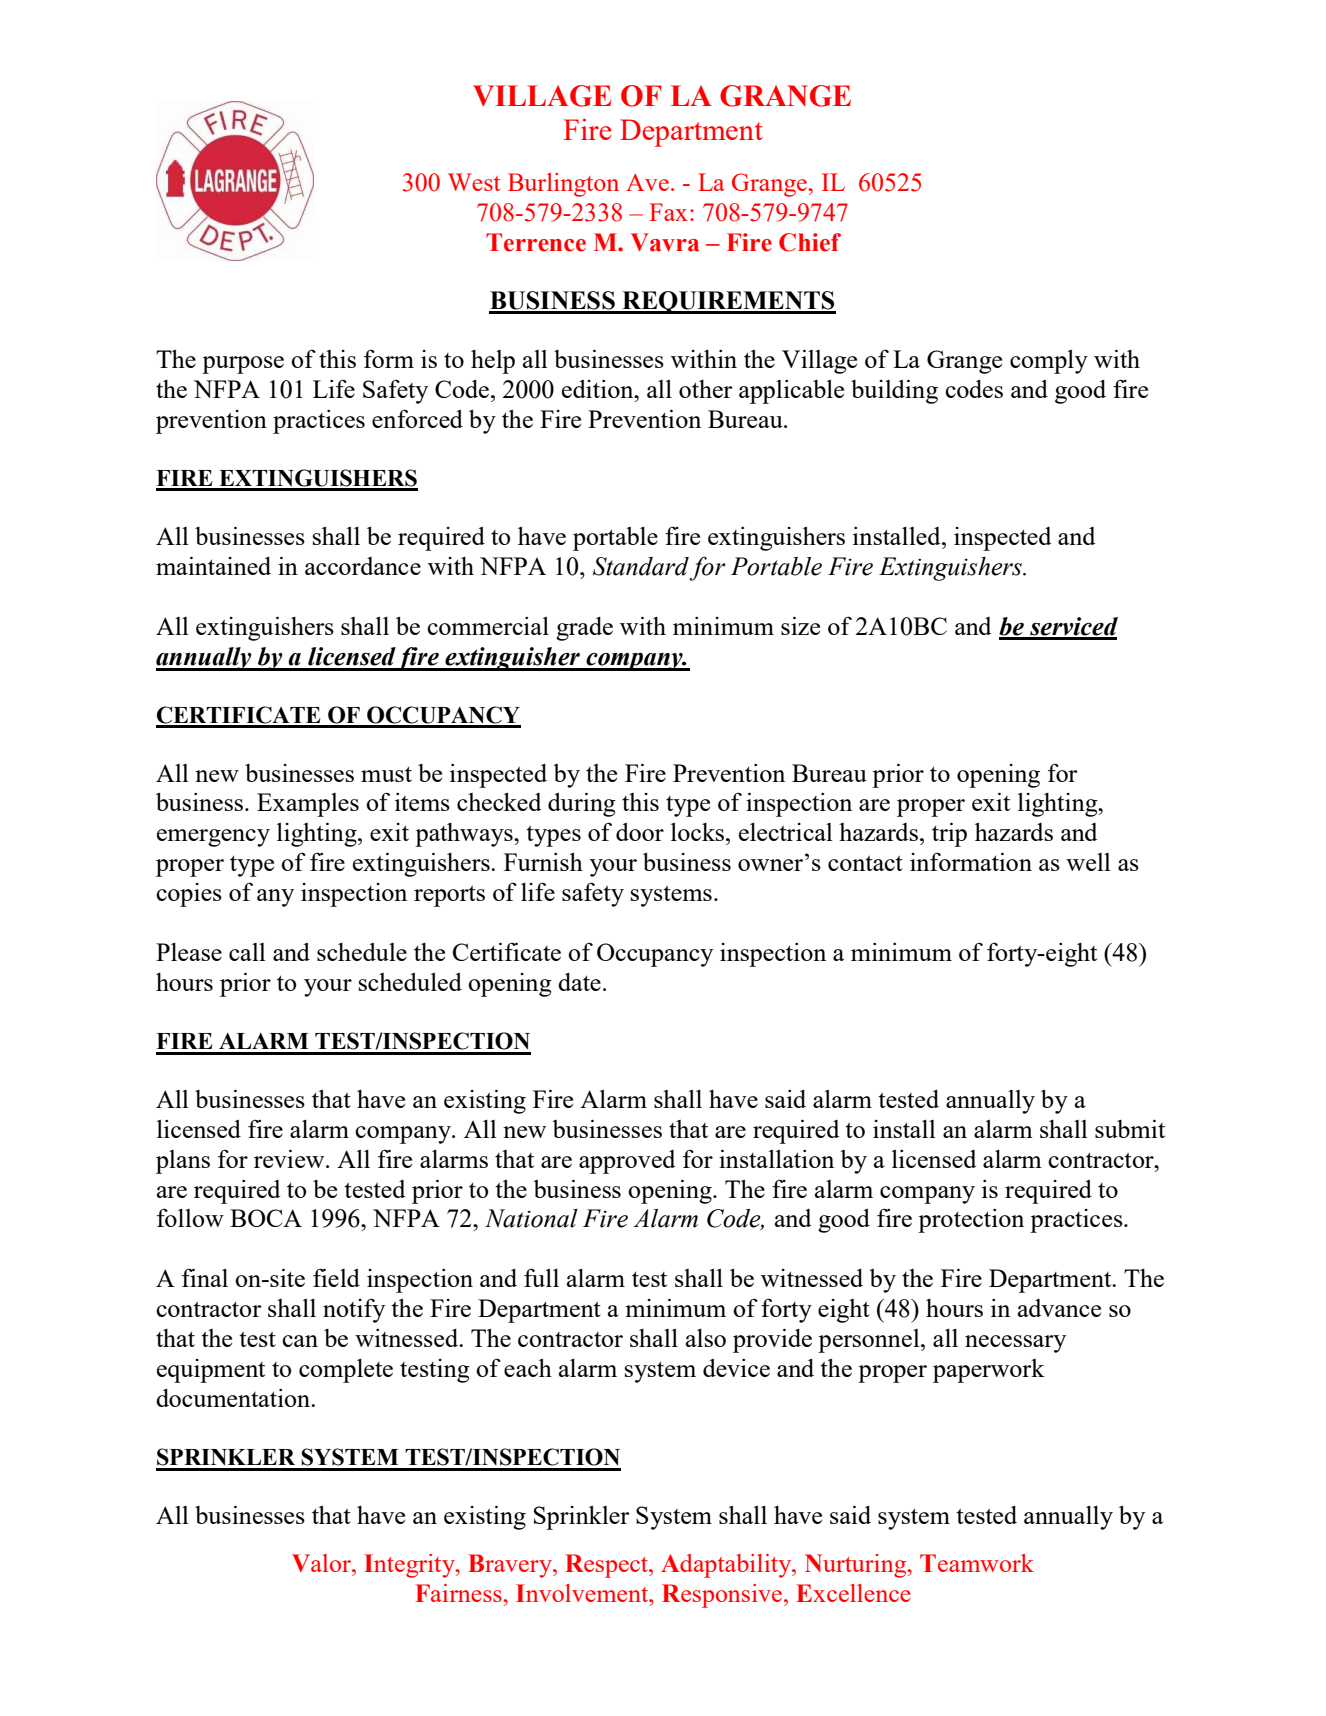 The width and height of the screenshot is (1326, 1716). What do you see at coordinates (800, 625) in the screenshot?
I see `size` at bounding box center [800, 625].
